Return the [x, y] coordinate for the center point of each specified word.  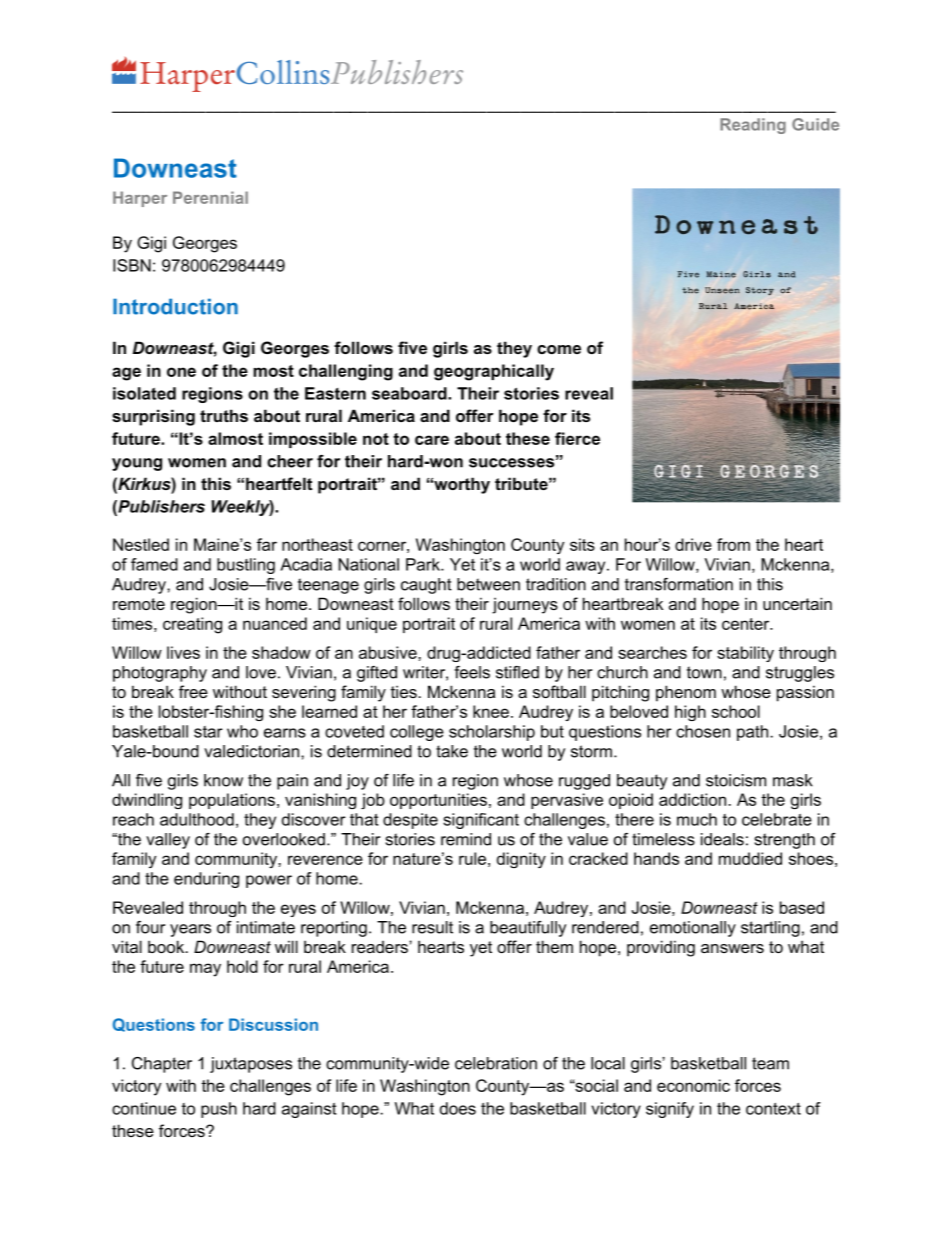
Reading [753, 126]
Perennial [210, 197]
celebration [496, 1063]
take [452, 751]
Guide [815, 124]
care [432, 440]
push [219, 1110]
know [223, 780]
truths [224, 415]
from [733, 544]
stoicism [736, 780]
